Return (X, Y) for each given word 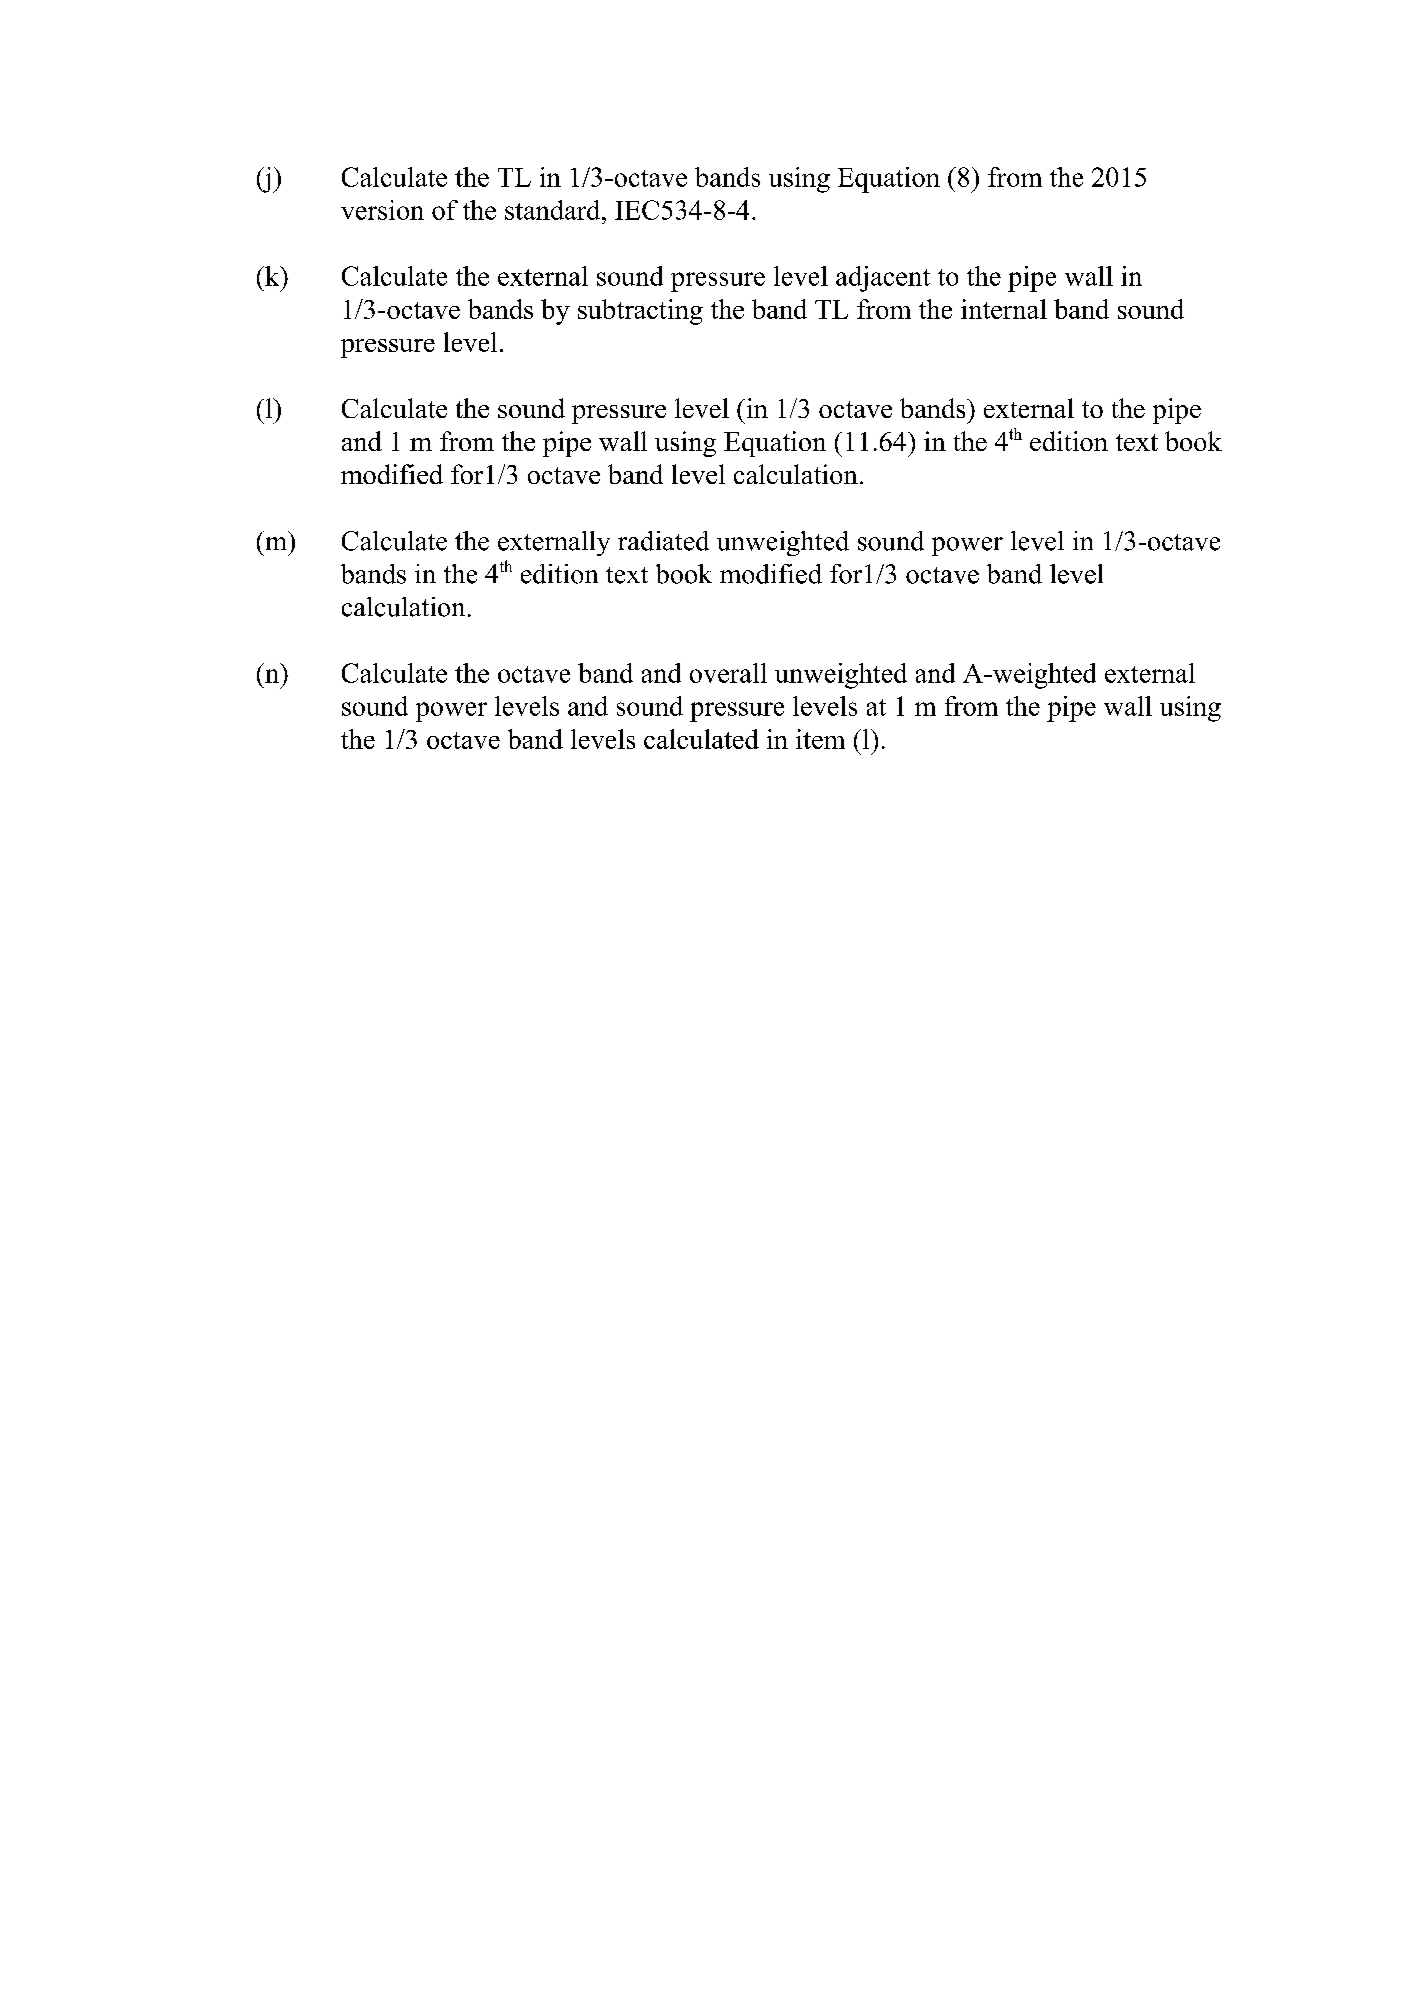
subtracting (640, 312)
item (820, 739)
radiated (663, 541)
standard (554, 210)
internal (1004, 309)
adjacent (883, 279)
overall (728, 673)
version (382, 210)
